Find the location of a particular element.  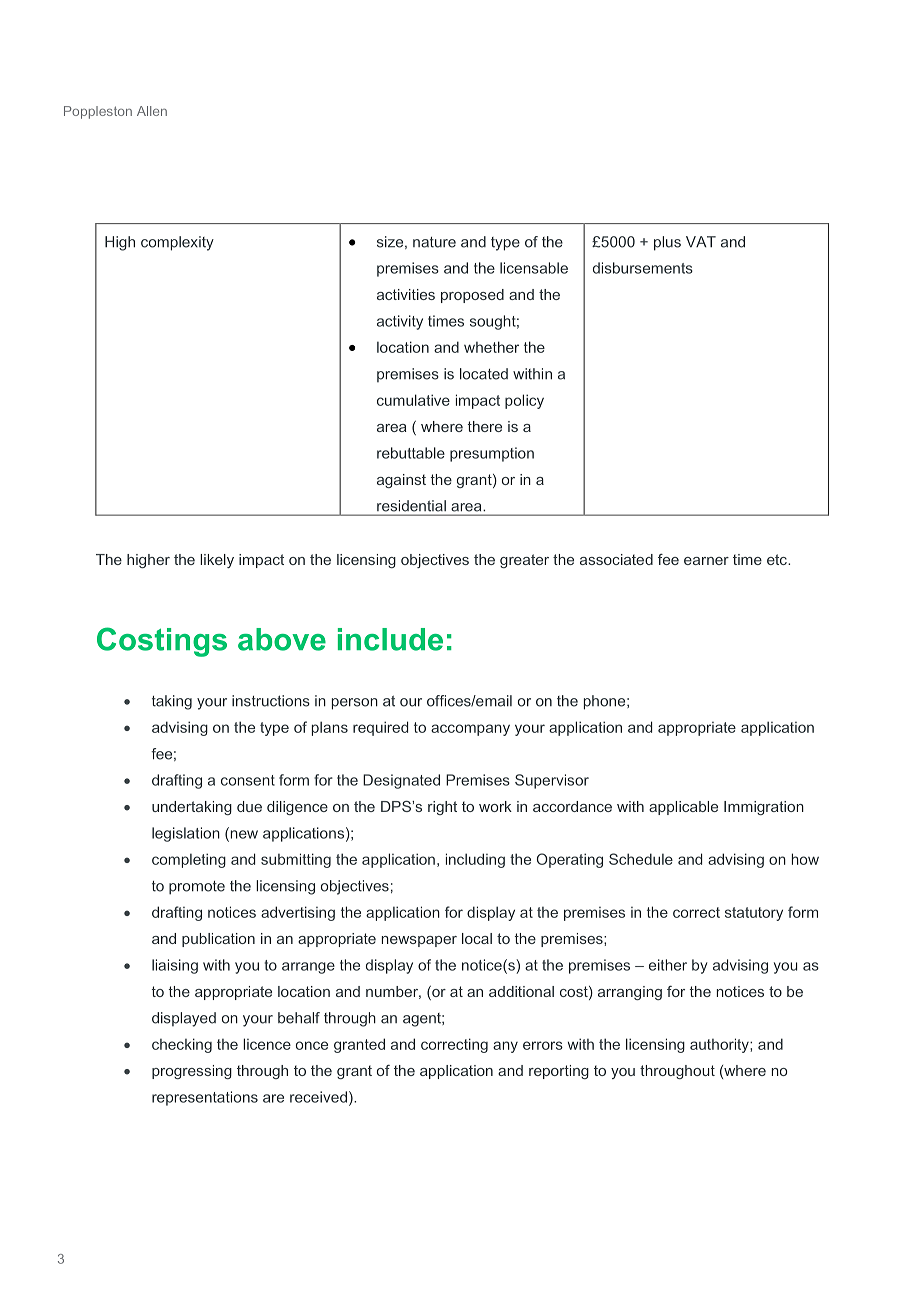

nature is located at coordinates (434, 242).
